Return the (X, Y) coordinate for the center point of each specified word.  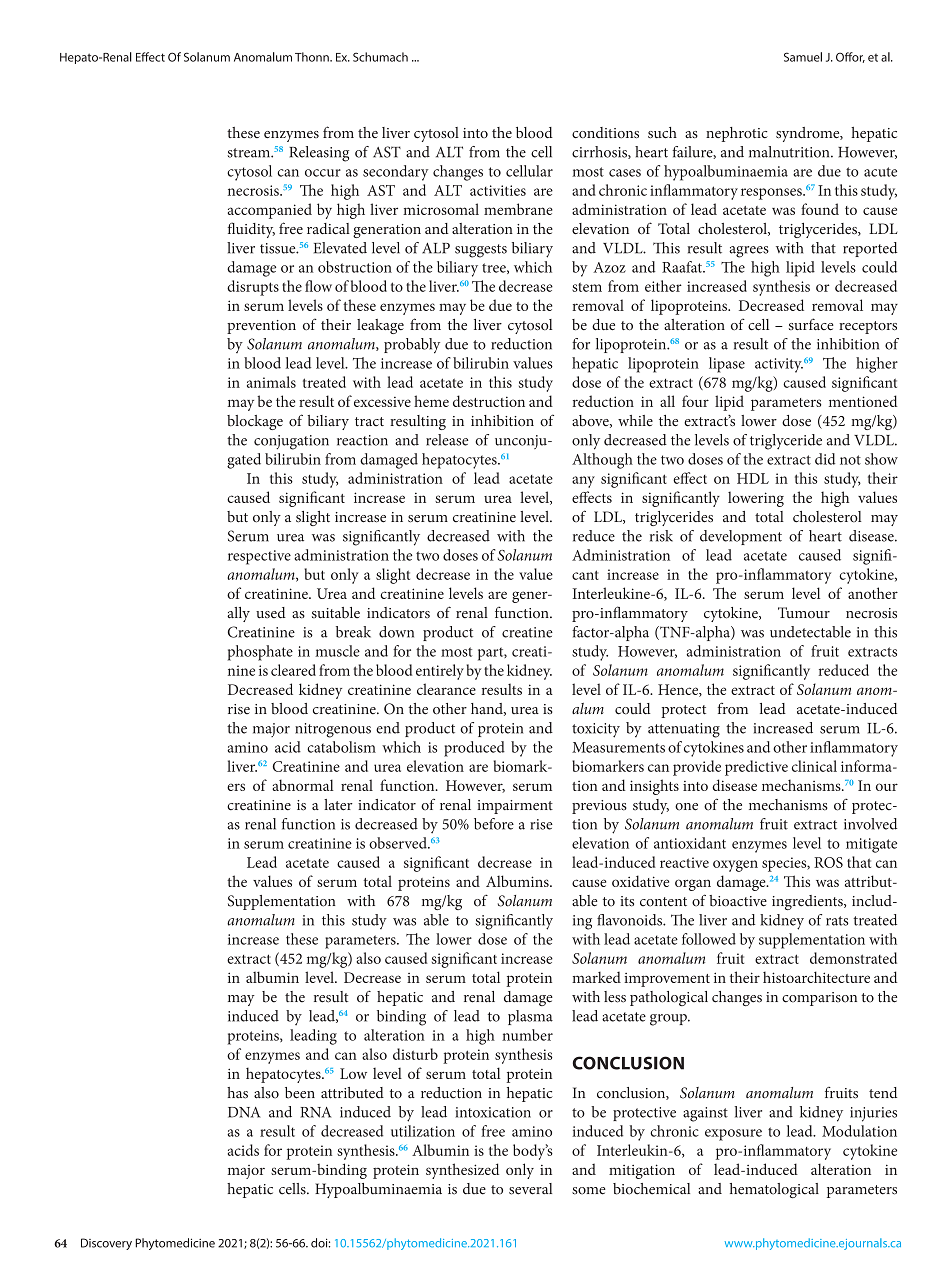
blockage (255, 422)
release (447, 440)
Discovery (106, 1244)
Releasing (319, 154)
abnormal (303, 785)
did (825, 459)
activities (498, 190)
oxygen (735, 866)
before (494, 824)
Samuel (803, 57)
